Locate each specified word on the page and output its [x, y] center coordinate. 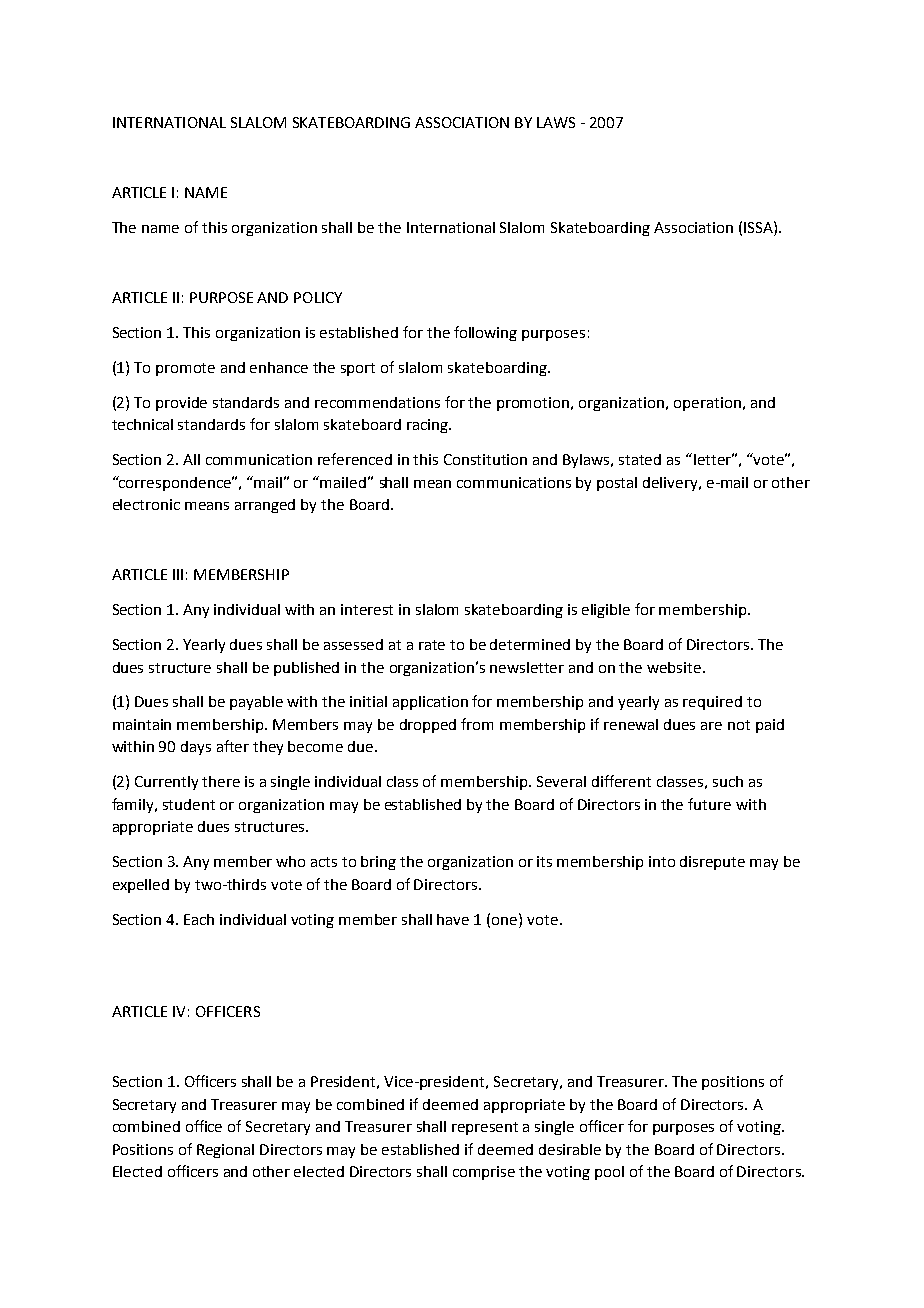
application [430, 703]
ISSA [759, 227]
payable [256, 703]
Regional [225, 1151]
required [712, 703]
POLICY [318, 297]
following [485, 333]
